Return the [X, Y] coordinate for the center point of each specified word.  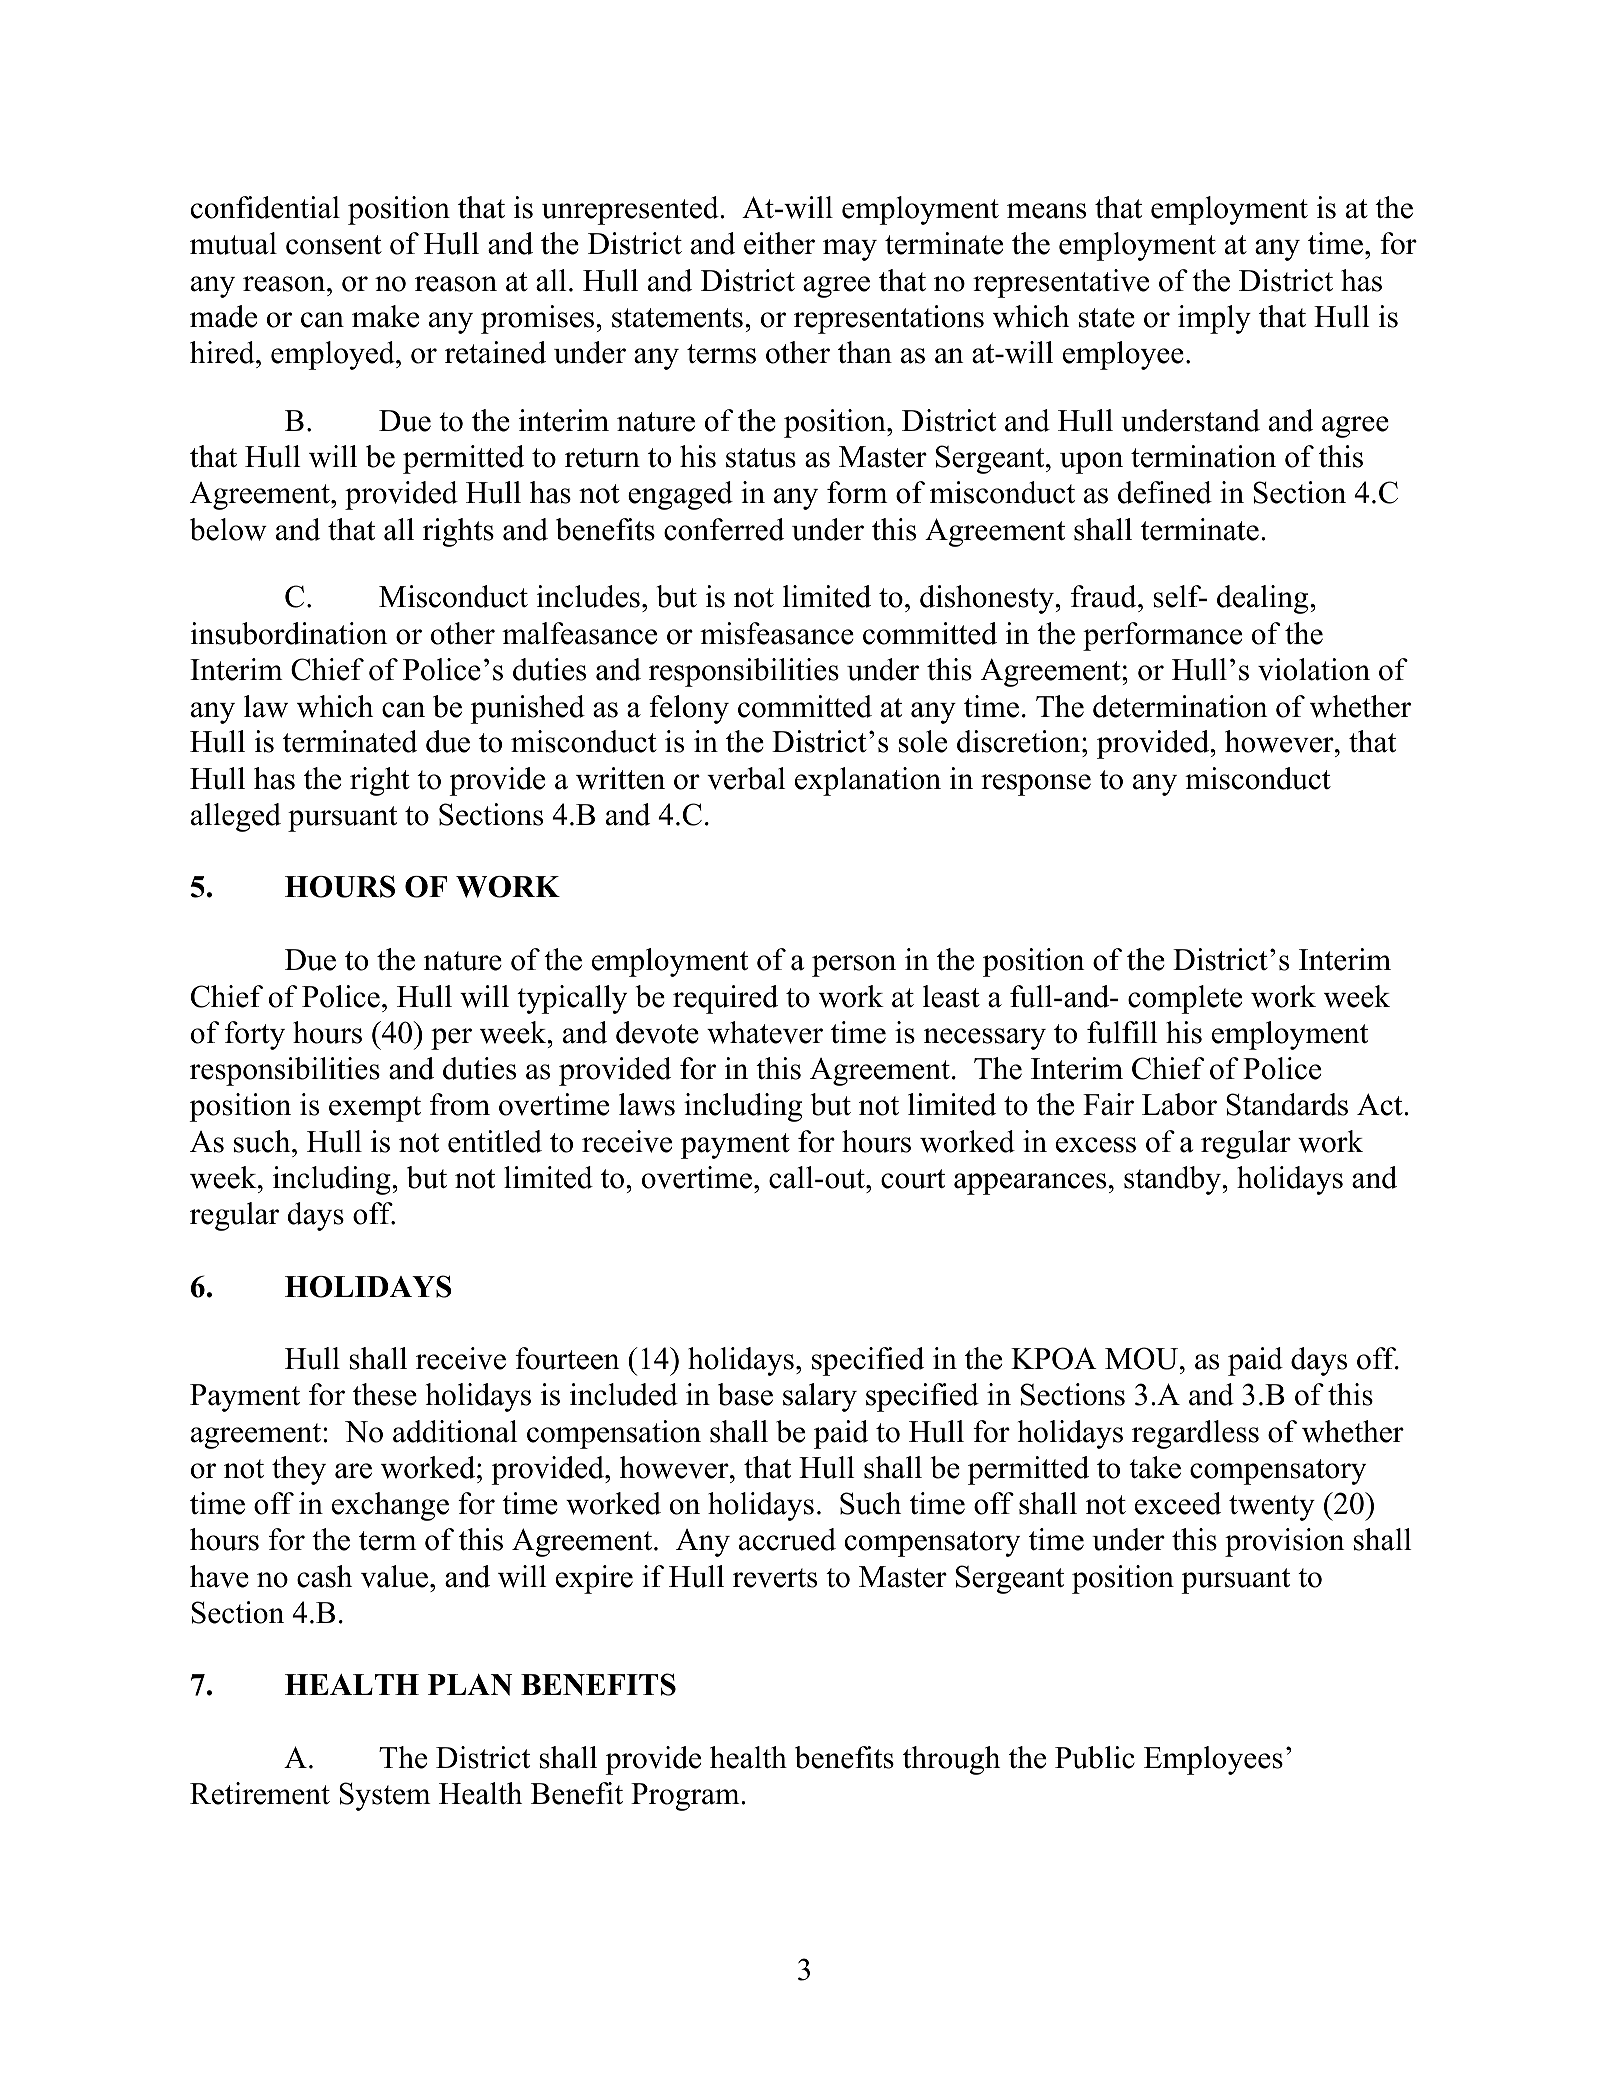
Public [1095, 1757]
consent [334, 245]
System [385, 1796]
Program [686, 1797]
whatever [765, 1032]
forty [255, 1035]
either [779, 243]
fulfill [1122, 1032]
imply [1214, 319]
